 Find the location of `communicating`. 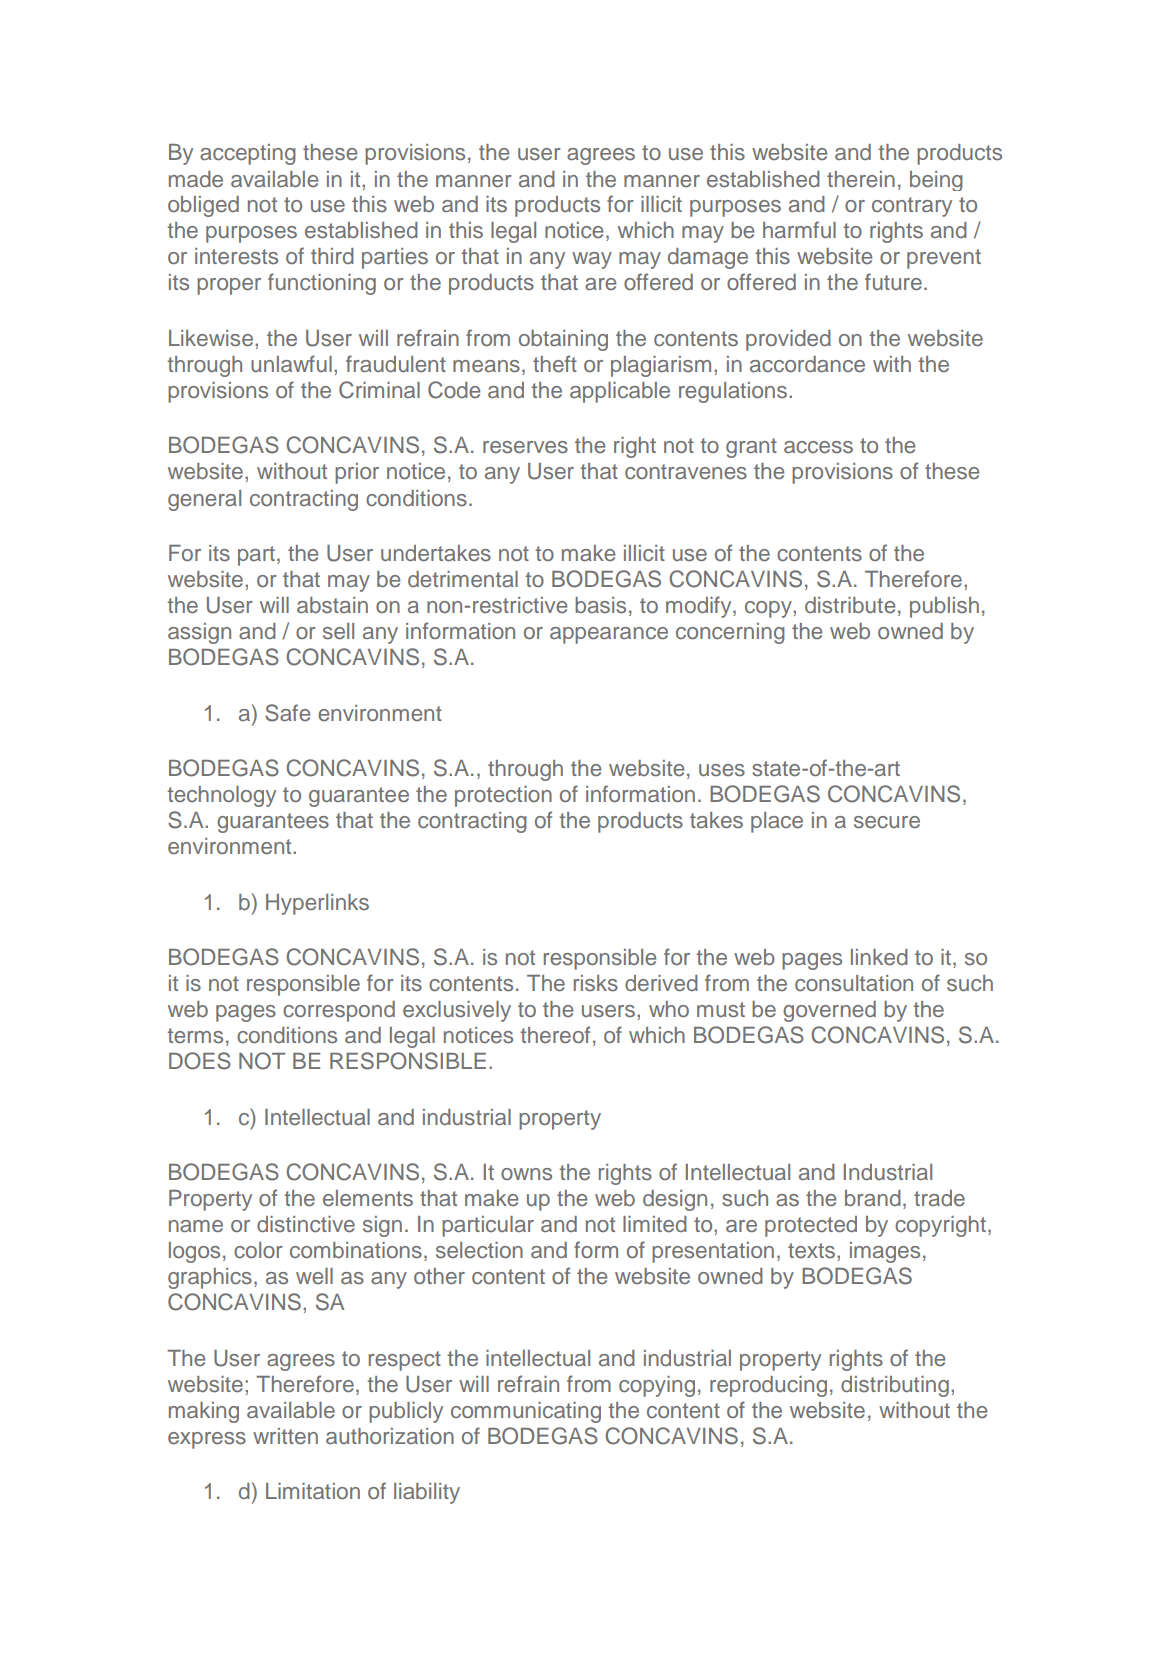

communicating is located at coordinates (526, 1412).
